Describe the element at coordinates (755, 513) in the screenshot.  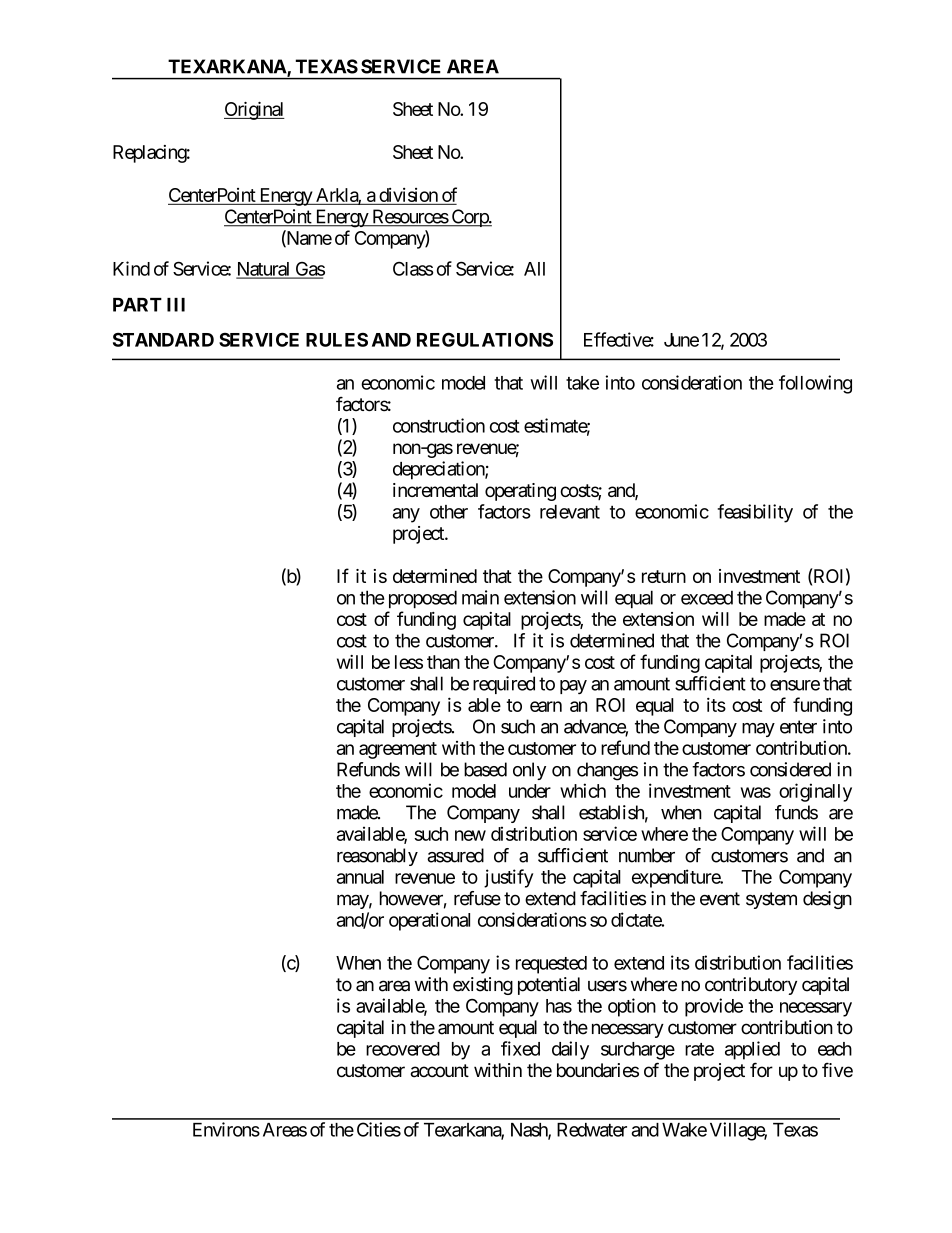
I see `feasibility` at that location.
